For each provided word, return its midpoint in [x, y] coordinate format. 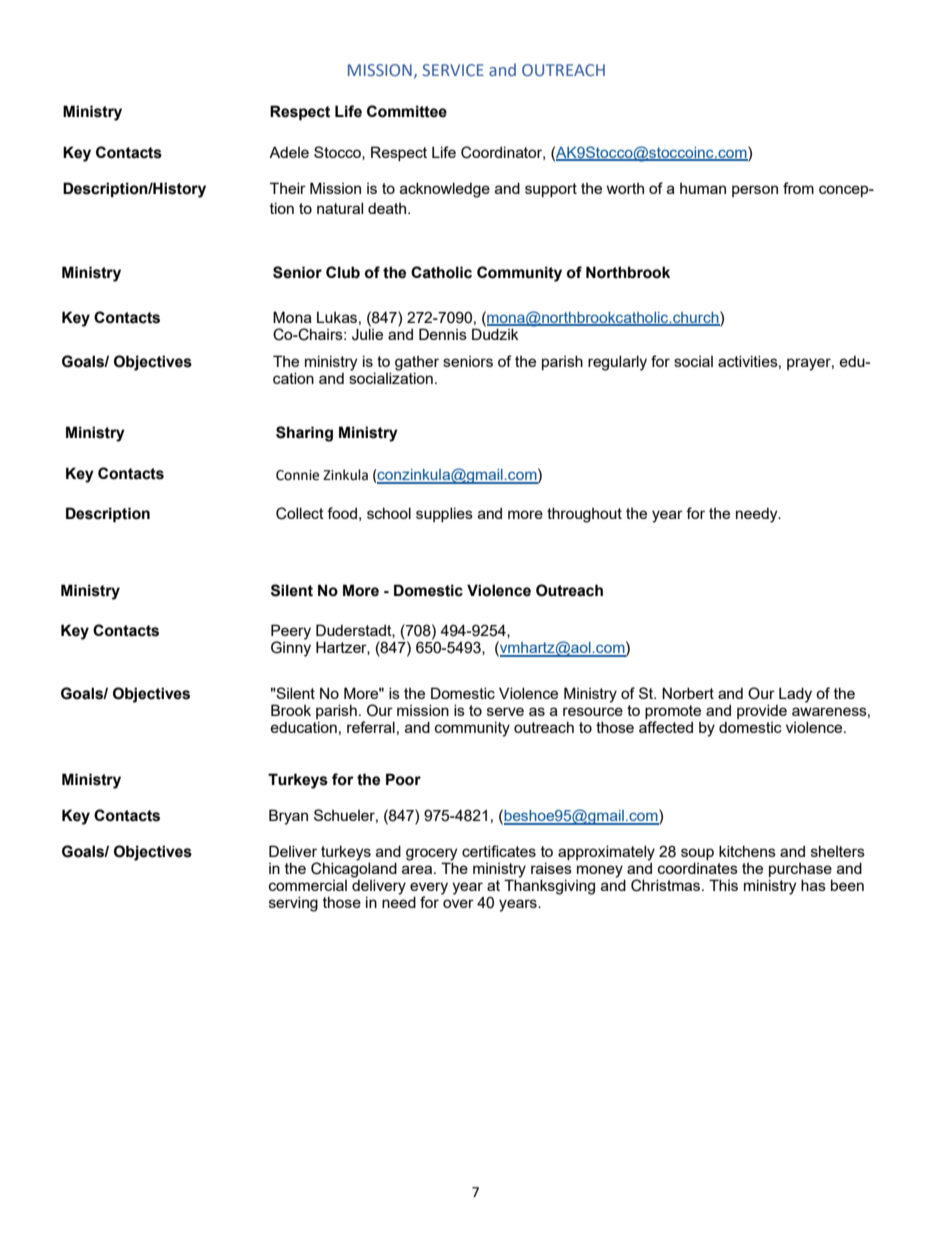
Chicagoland [354, 869]
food [342, 513]
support [551, 190]
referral [371, 727]
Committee [407, 111]
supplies [444, 514]
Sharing [304, 434]
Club [343, 272]
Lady [795, 695]
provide [762, 711]
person [755, 191]
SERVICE [453, 70]
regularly [617, 363]
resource [593, 711]
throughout [584, 515]
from [798, 188]
